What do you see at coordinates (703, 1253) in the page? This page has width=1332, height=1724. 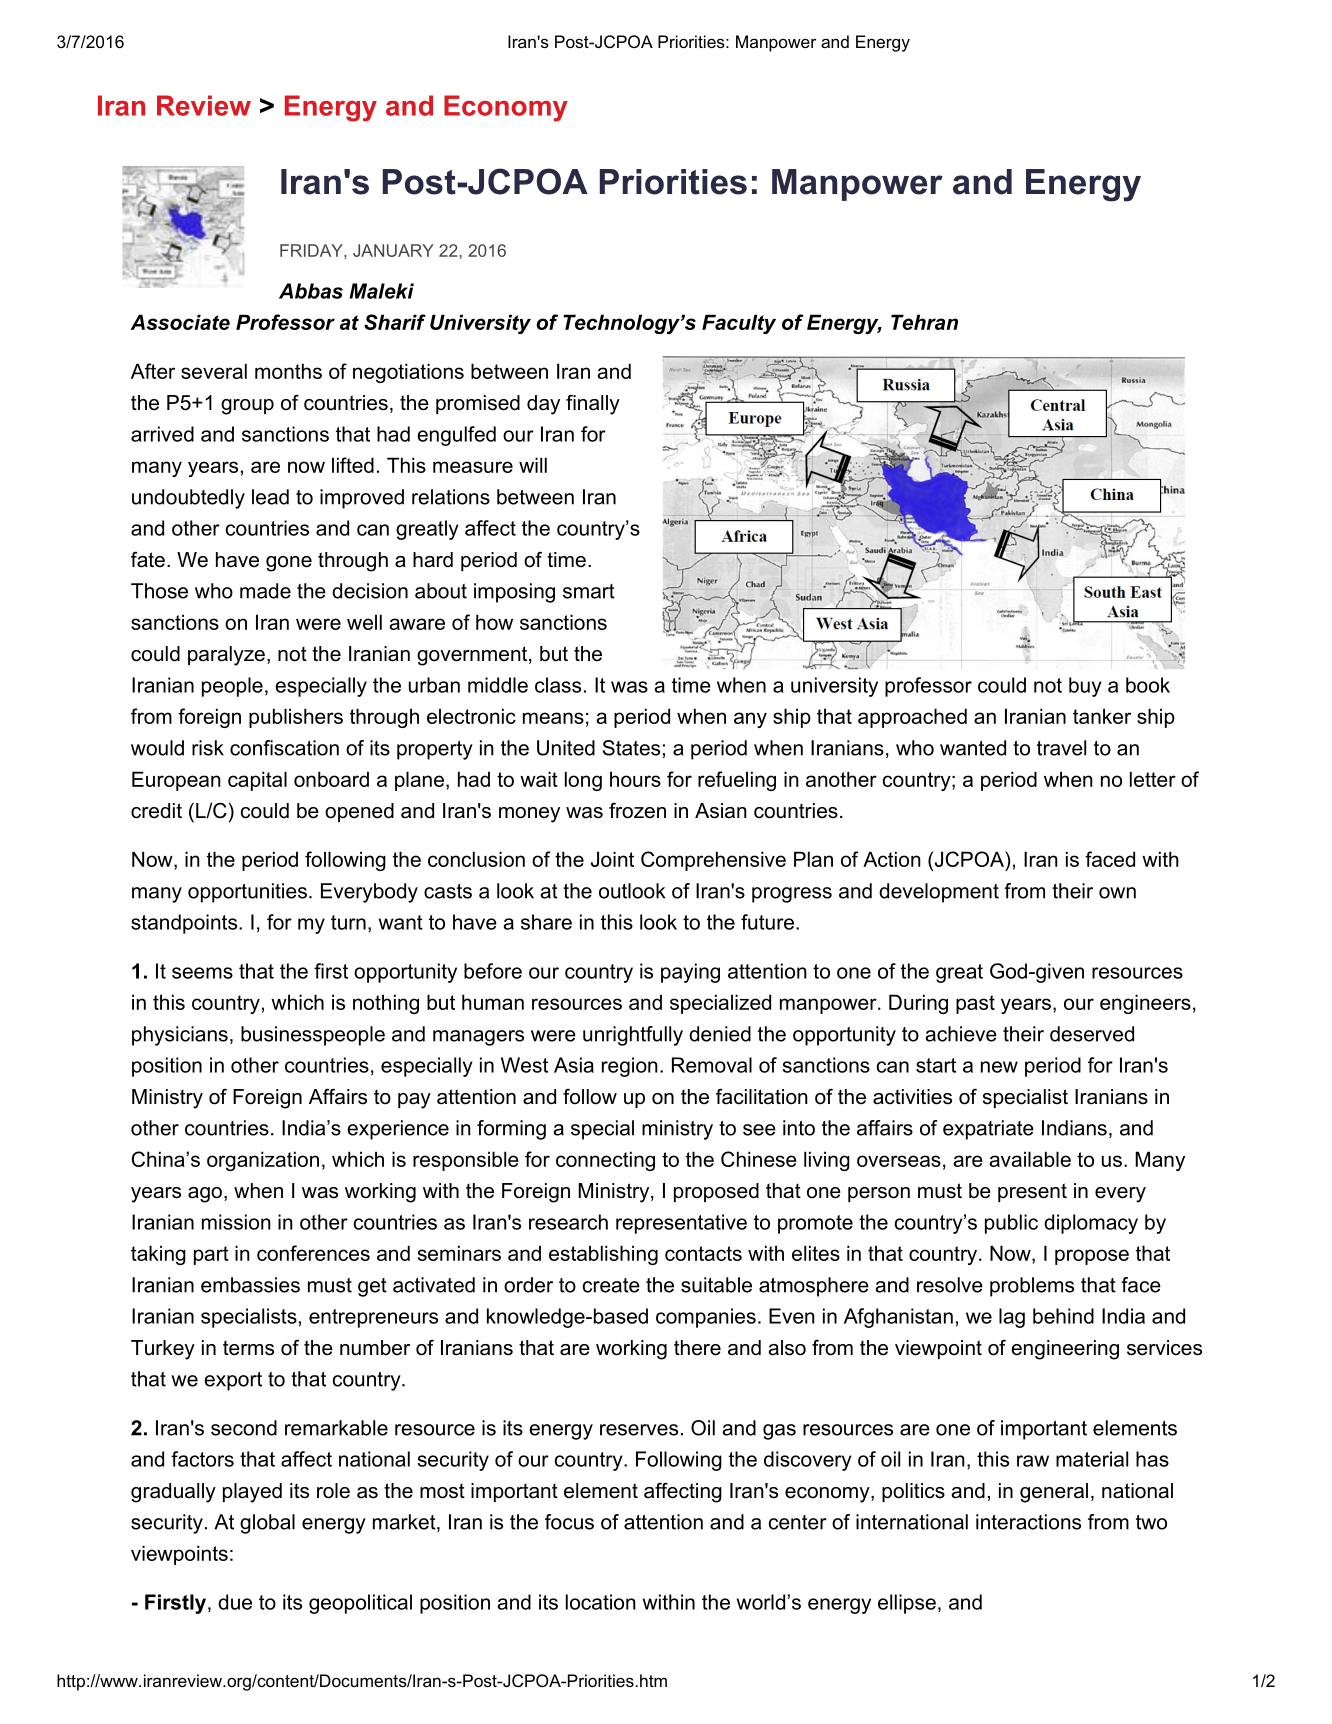 I see `contacts` at bounding box center [703, 1253].
